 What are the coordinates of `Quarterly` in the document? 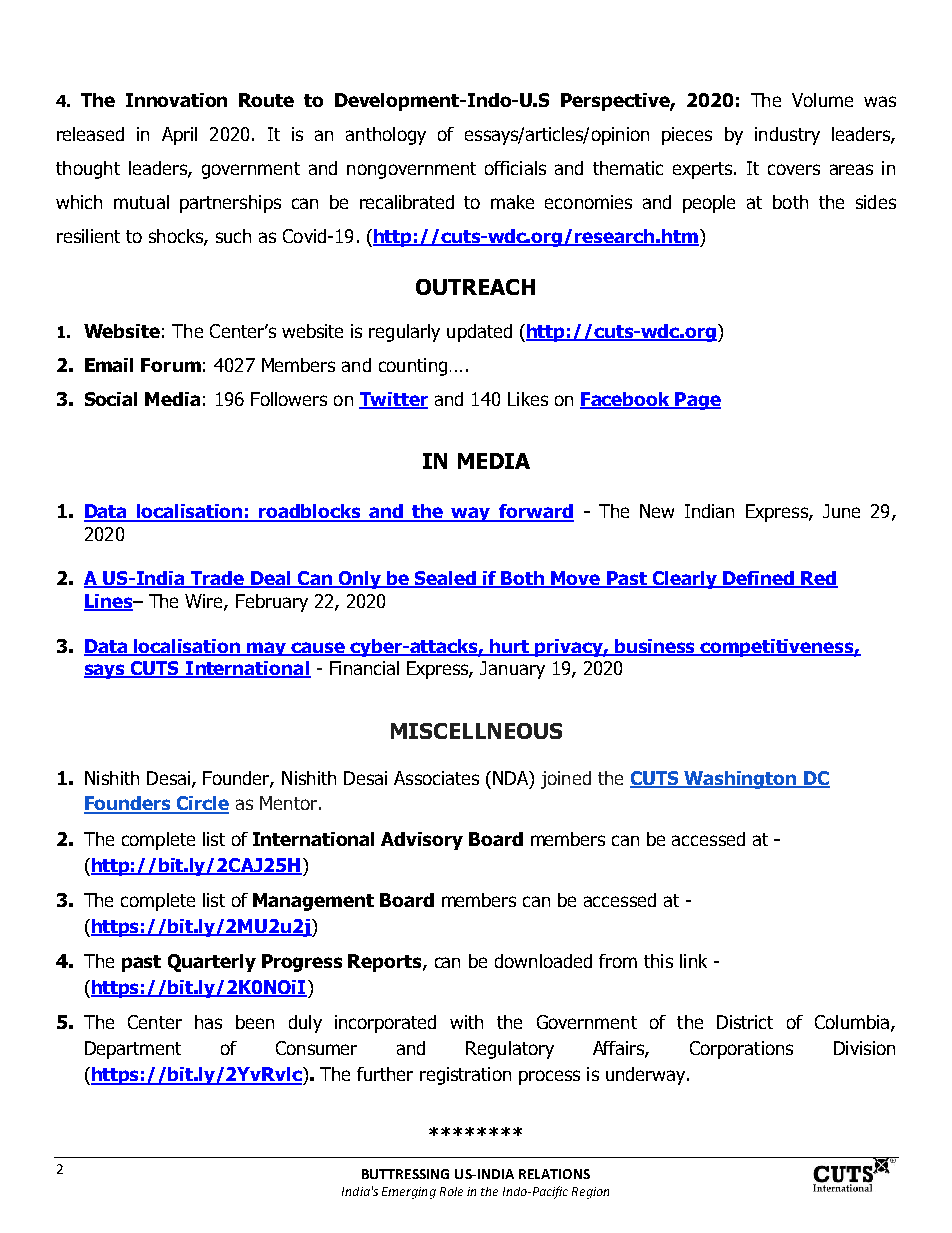 It's located at (212, 963).
